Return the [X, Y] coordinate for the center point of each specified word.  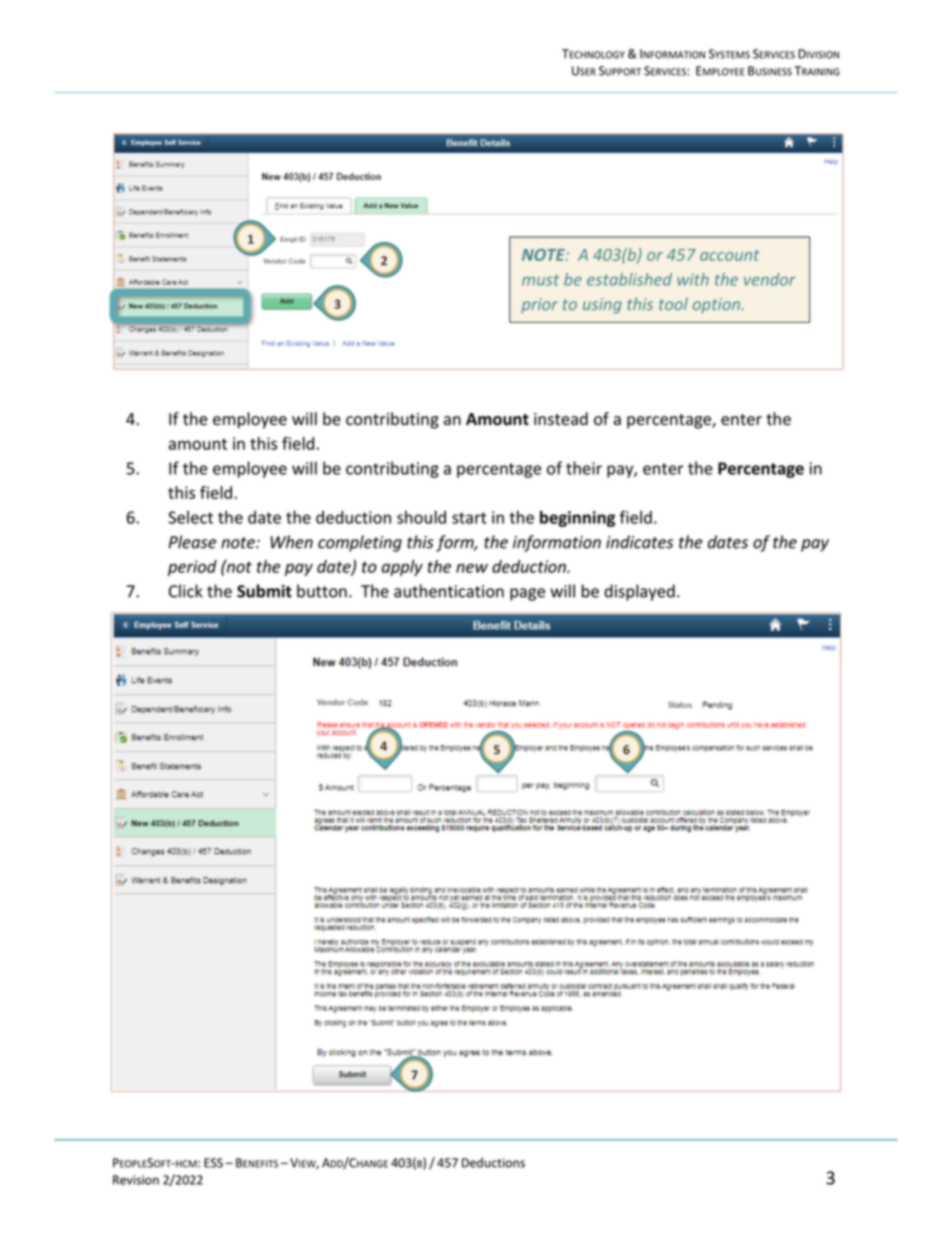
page [527, 594]
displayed [639, 592]
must [540, 280]
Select [190, 517]
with [693, 279]
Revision [136, 1180]
